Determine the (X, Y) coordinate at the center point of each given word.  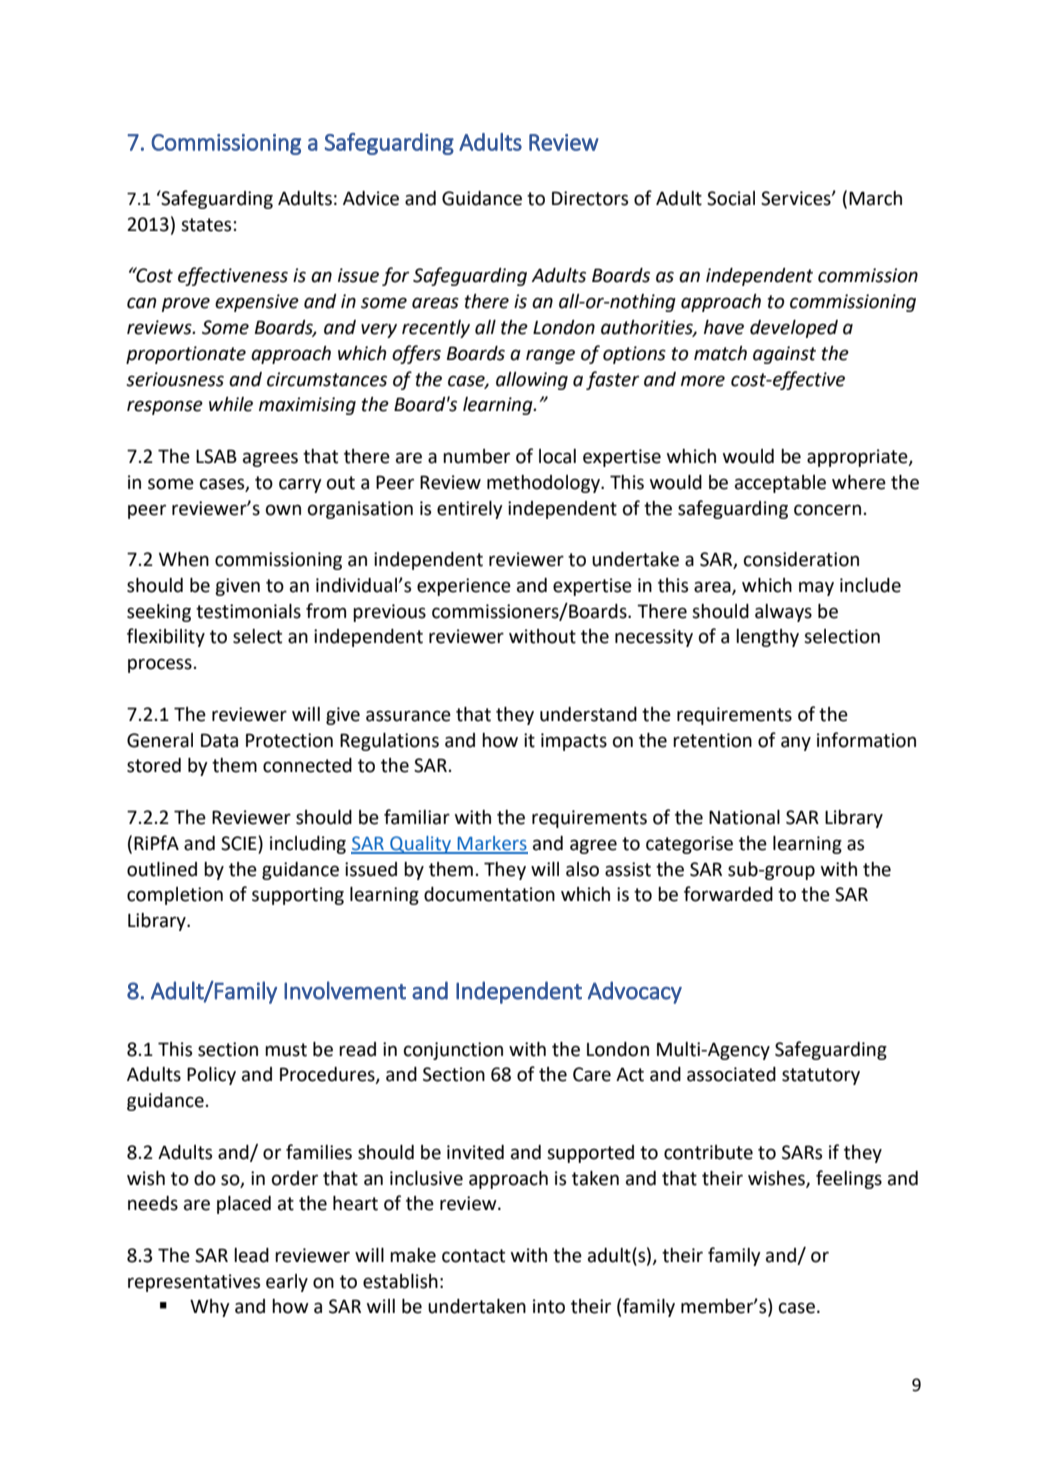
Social (731, 198)
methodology (544, 484)
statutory (821, 1076)
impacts (574, 742)
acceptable (780, 484)
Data (219, 740)
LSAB (216, 456)
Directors (590, 198)
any (796, 743)
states (206, 225)
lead (251, 1255)
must (286, 1050)
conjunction (453, 1051)
